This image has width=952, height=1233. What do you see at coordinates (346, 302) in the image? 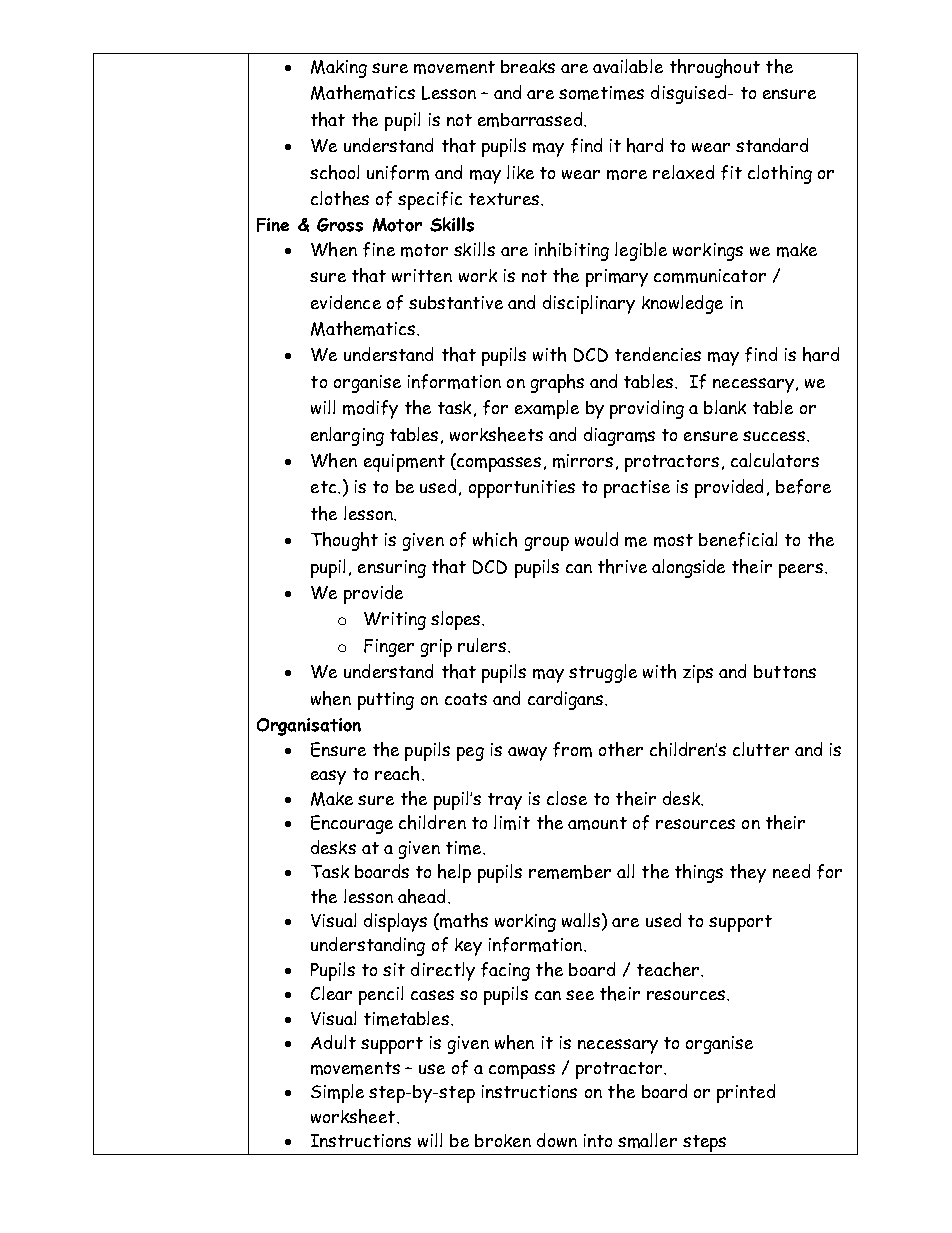
I see `evidence` at bounding box center [346, 302].
